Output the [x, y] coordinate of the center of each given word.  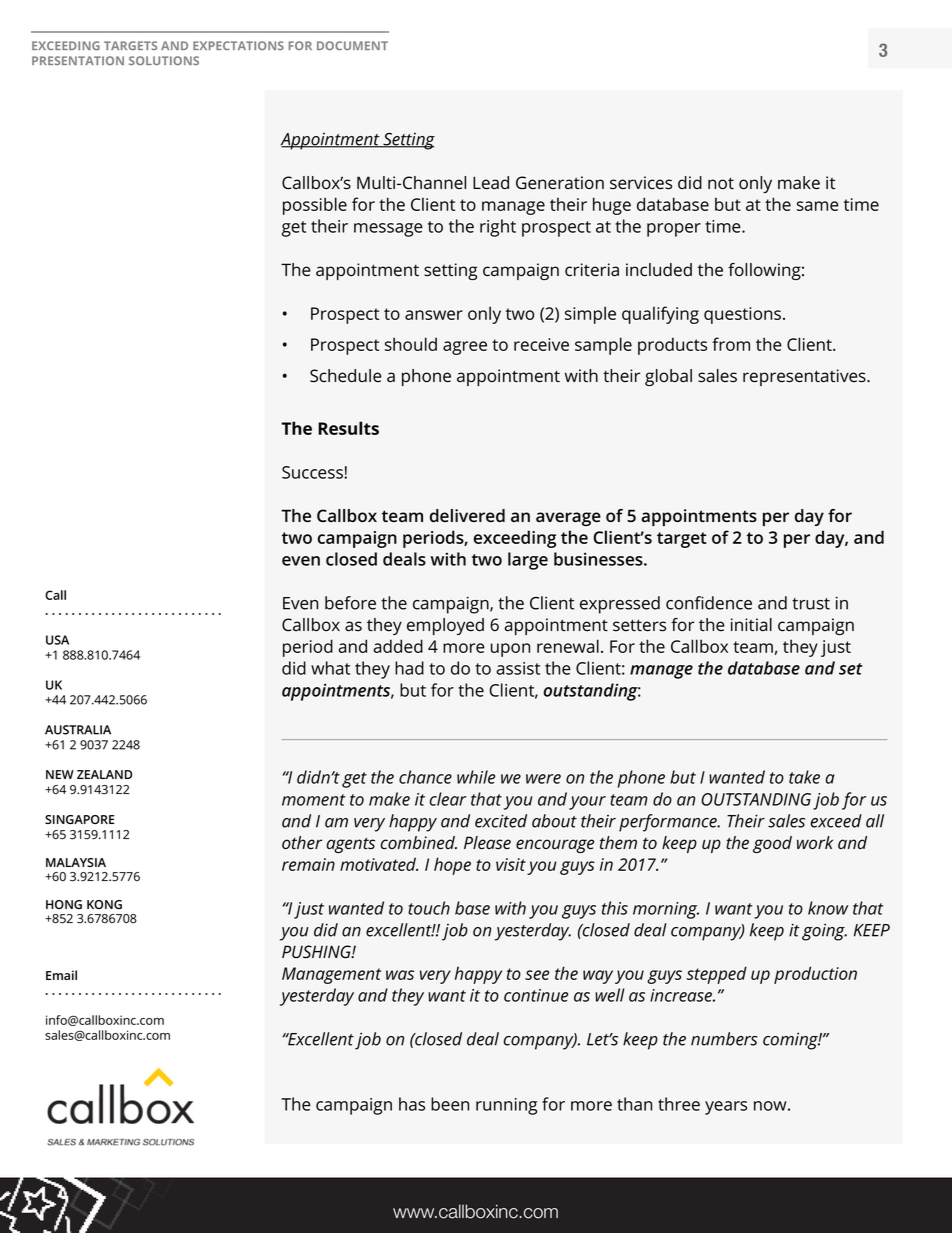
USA [57, 640]
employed [445, 626]
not [721, 183]
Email [61, 975]
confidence [709, 603]
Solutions [164, 60]
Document [352, 45]
